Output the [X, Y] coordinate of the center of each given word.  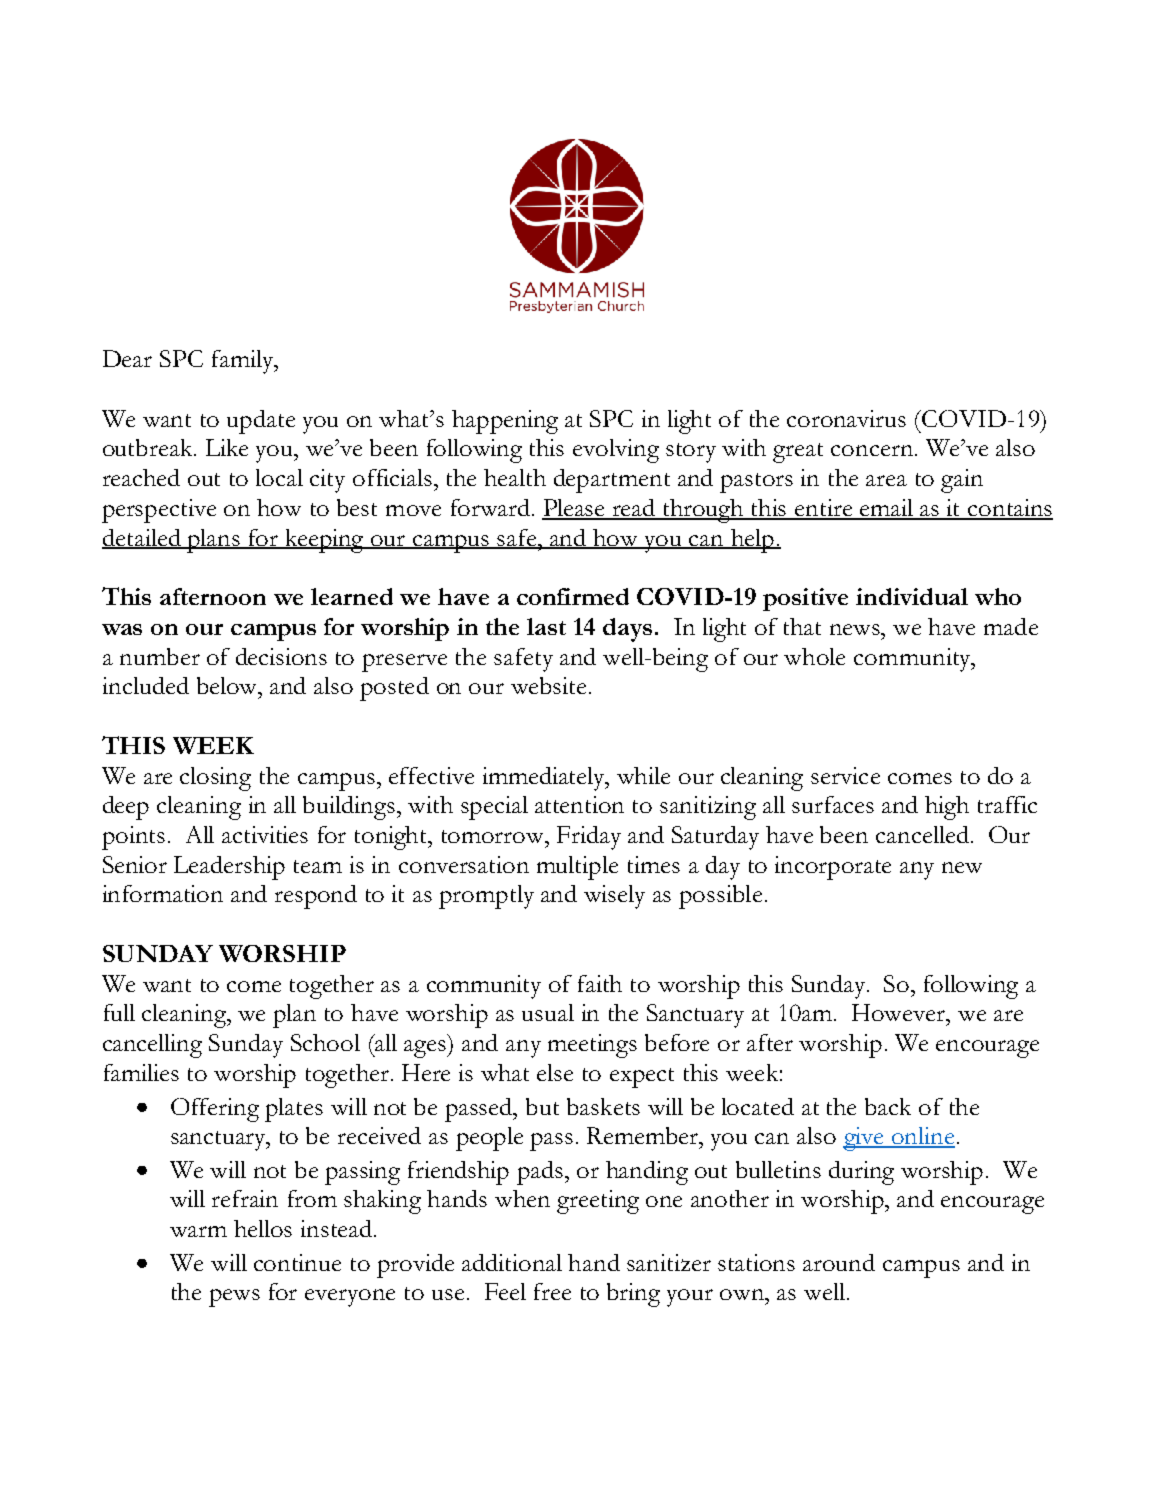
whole [814, 656]
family [244, 362]
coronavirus [846, 418]
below [228, 685]
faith [600, 983]
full [119, 1012]
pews [234, 1298]
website [548, 685]
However [900, 1012]
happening [505, 422]
